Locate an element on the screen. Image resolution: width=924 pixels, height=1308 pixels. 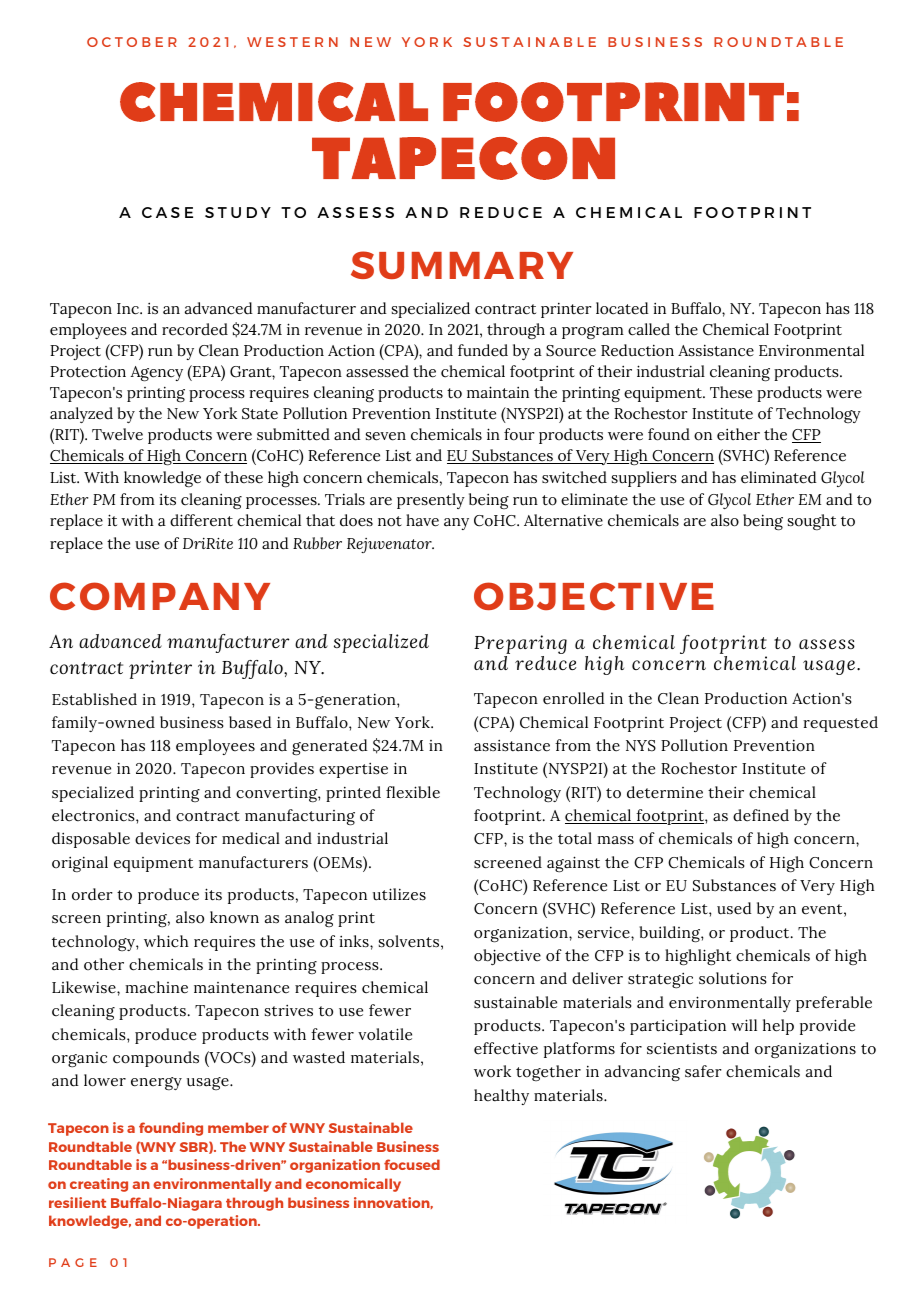
based is located at coordinates (250, 722).
